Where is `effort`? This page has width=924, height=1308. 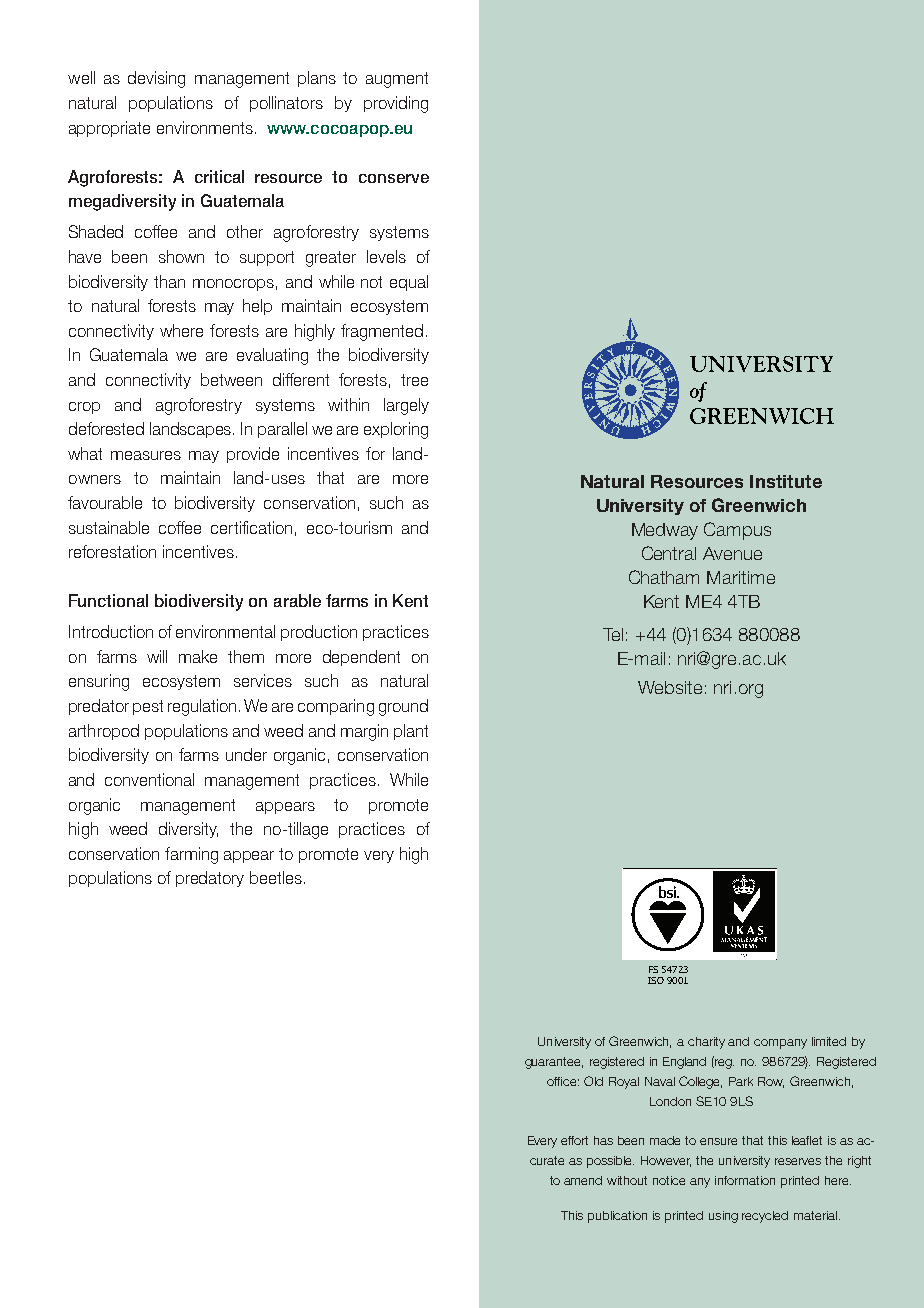 effort is located at coordinates (574, 1140).
